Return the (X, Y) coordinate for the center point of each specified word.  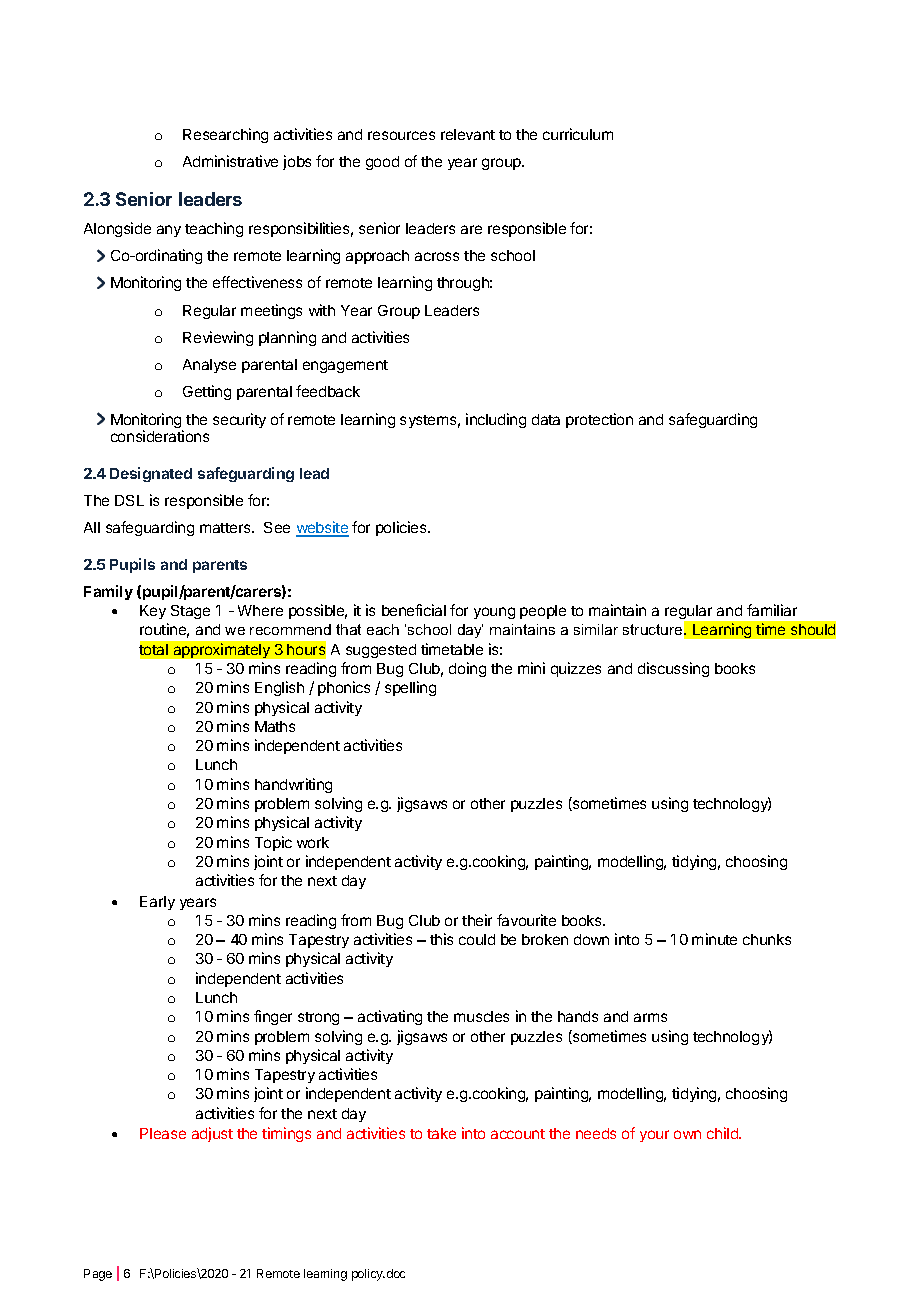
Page (98, 1275)
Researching (225, 135)
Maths (275, 726)
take (441, 1133)
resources (401, 135)
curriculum (578, 134)
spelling (410, 688)
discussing (673, 669)
